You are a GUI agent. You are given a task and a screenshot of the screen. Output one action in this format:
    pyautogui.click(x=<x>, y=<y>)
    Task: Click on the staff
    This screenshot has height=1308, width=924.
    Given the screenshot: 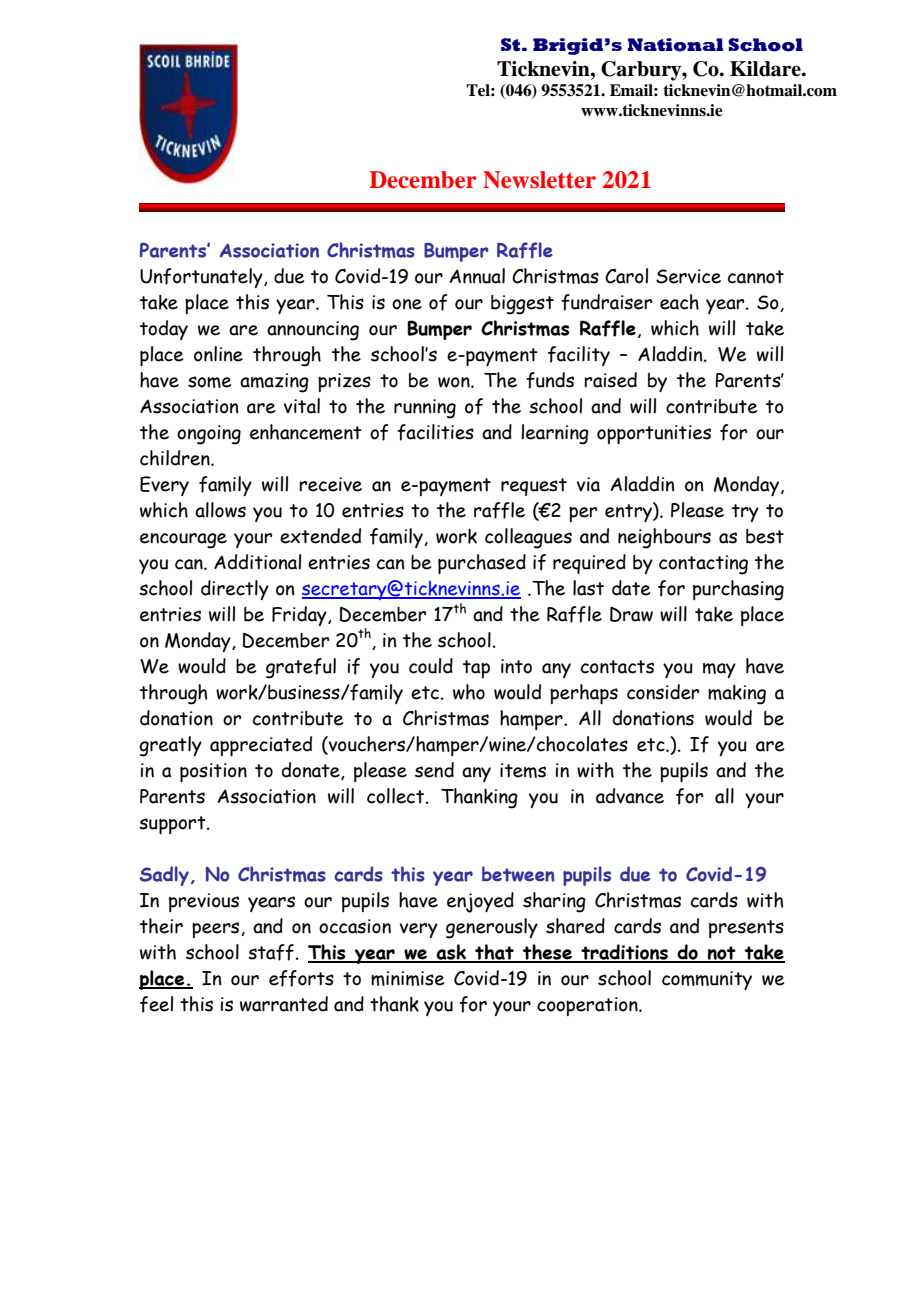 What is the action you would take?
    pyautogui.click(x=271, y=952)
